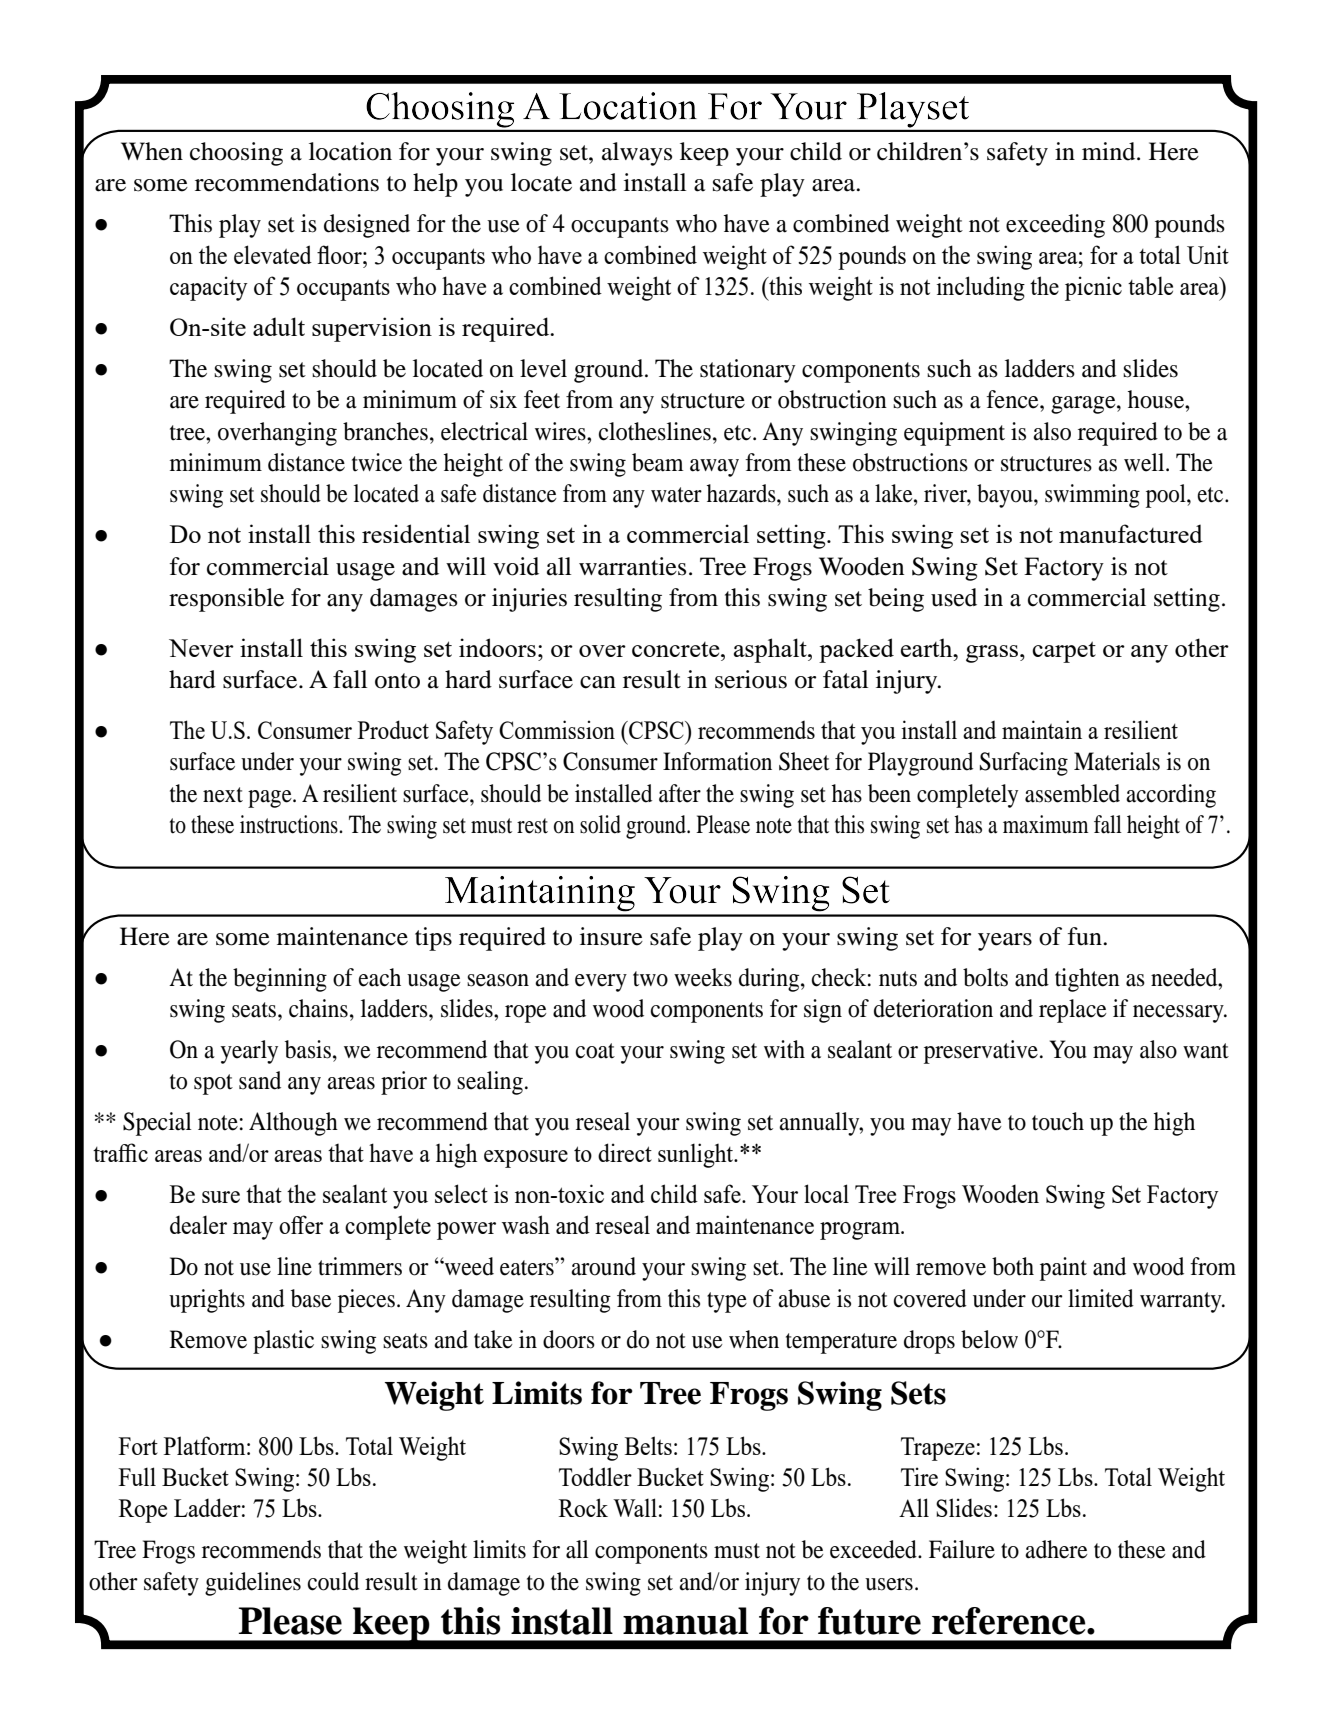 This screenshot has height=1722, width=1330. I want to click on fun, so click(1086, 936).
